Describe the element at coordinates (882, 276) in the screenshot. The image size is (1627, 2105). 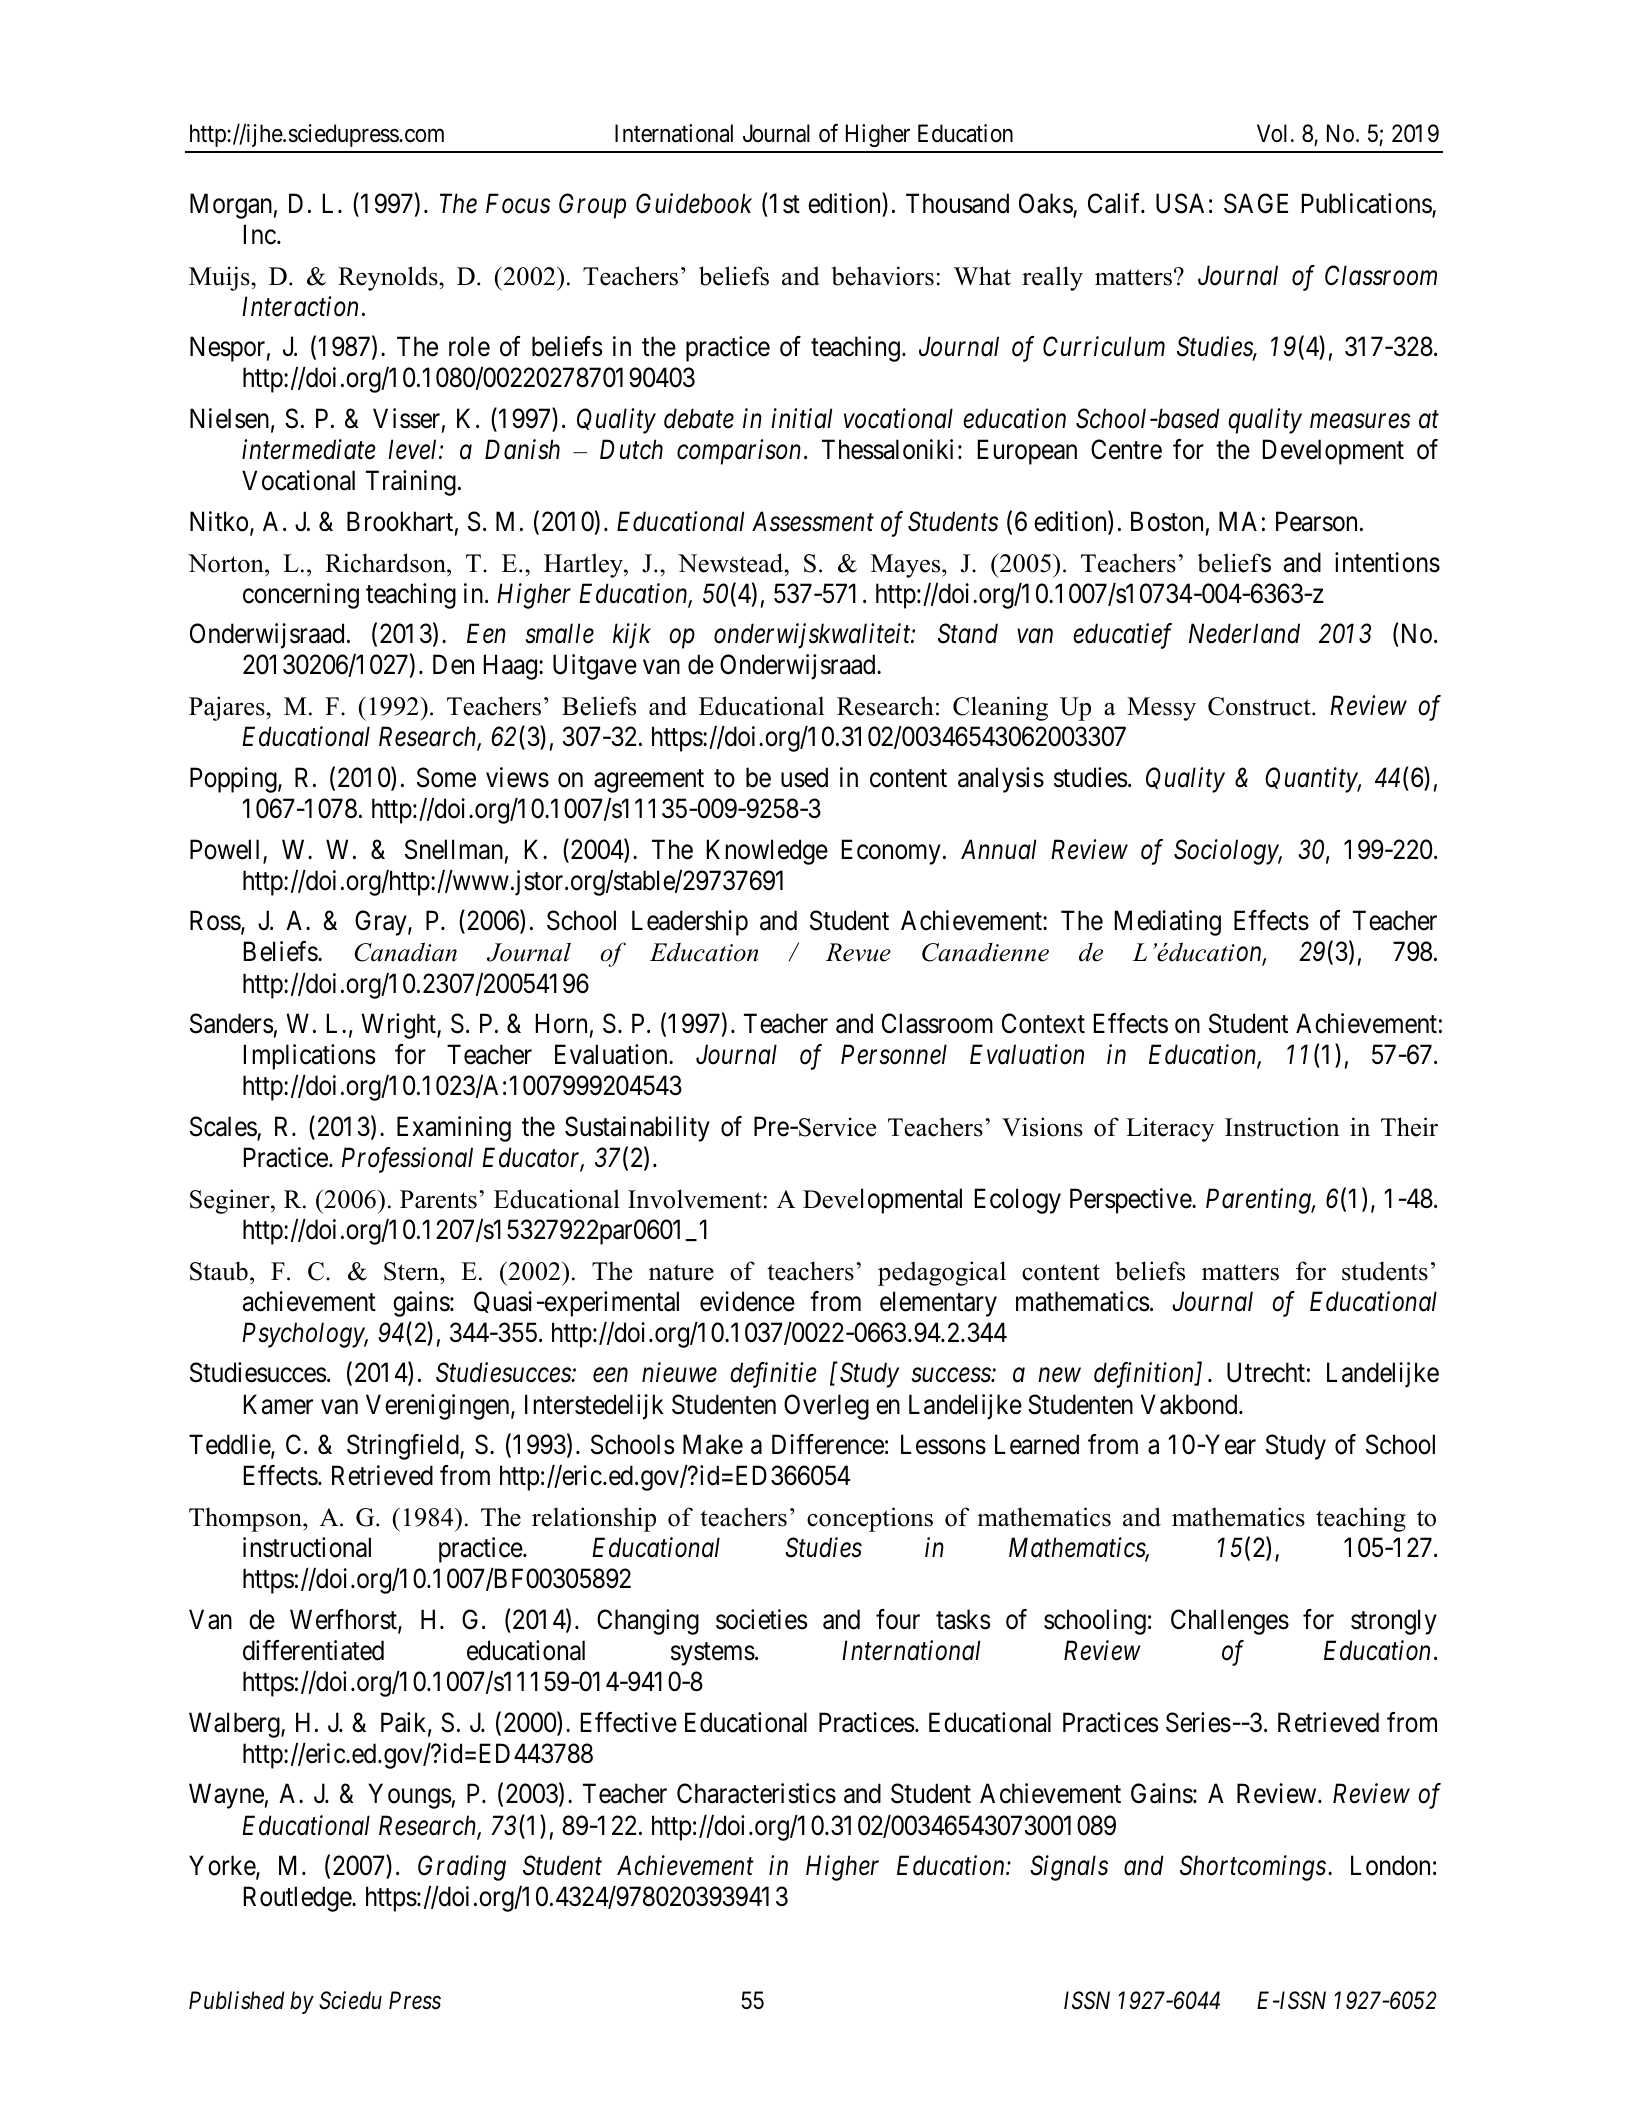
I see `behaviors` at that location.
